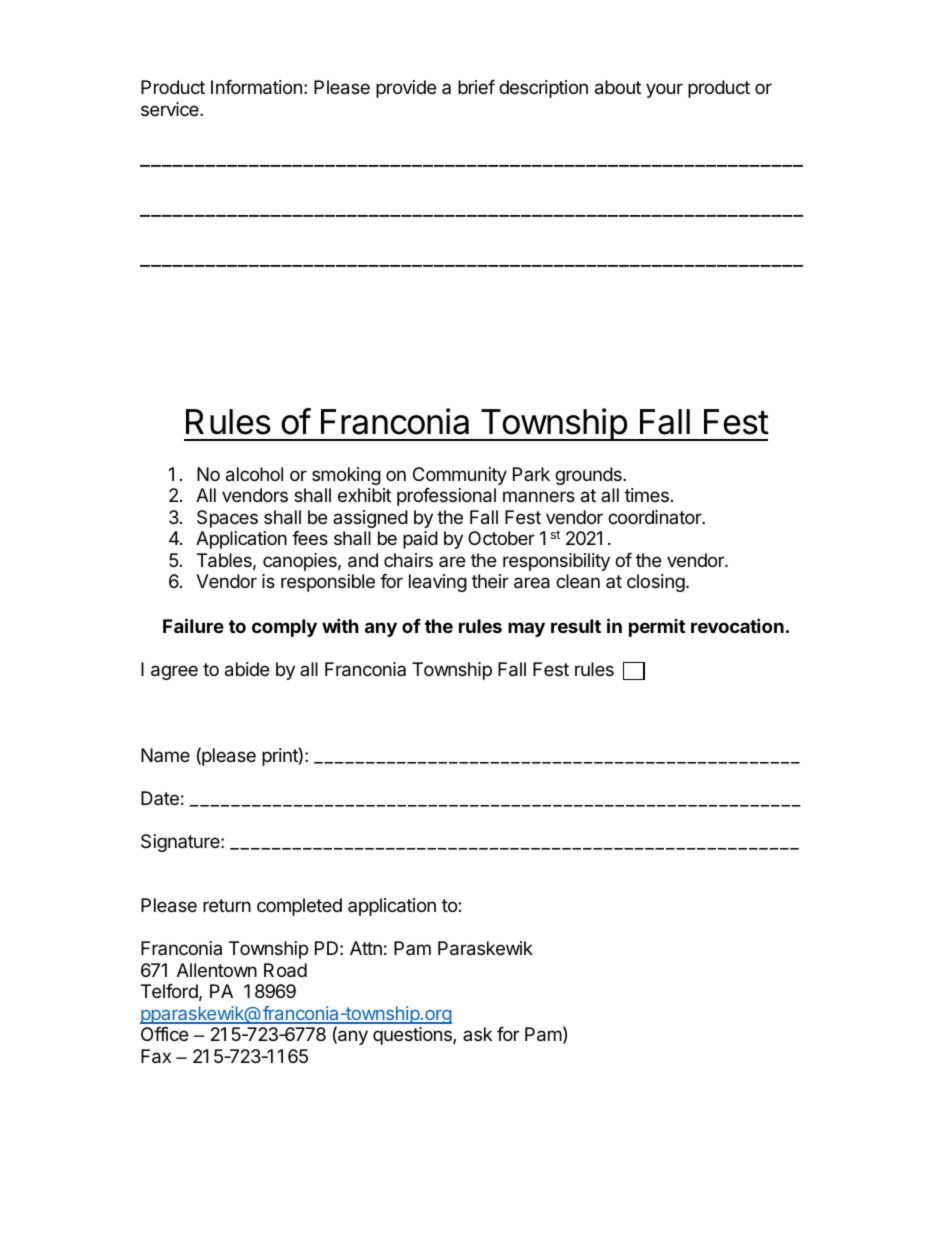 Image resolution: width=952 pixels, height=1233 pixels. Describe the element at coordinates (476, 87) in the document. I see `brief` at that location.
